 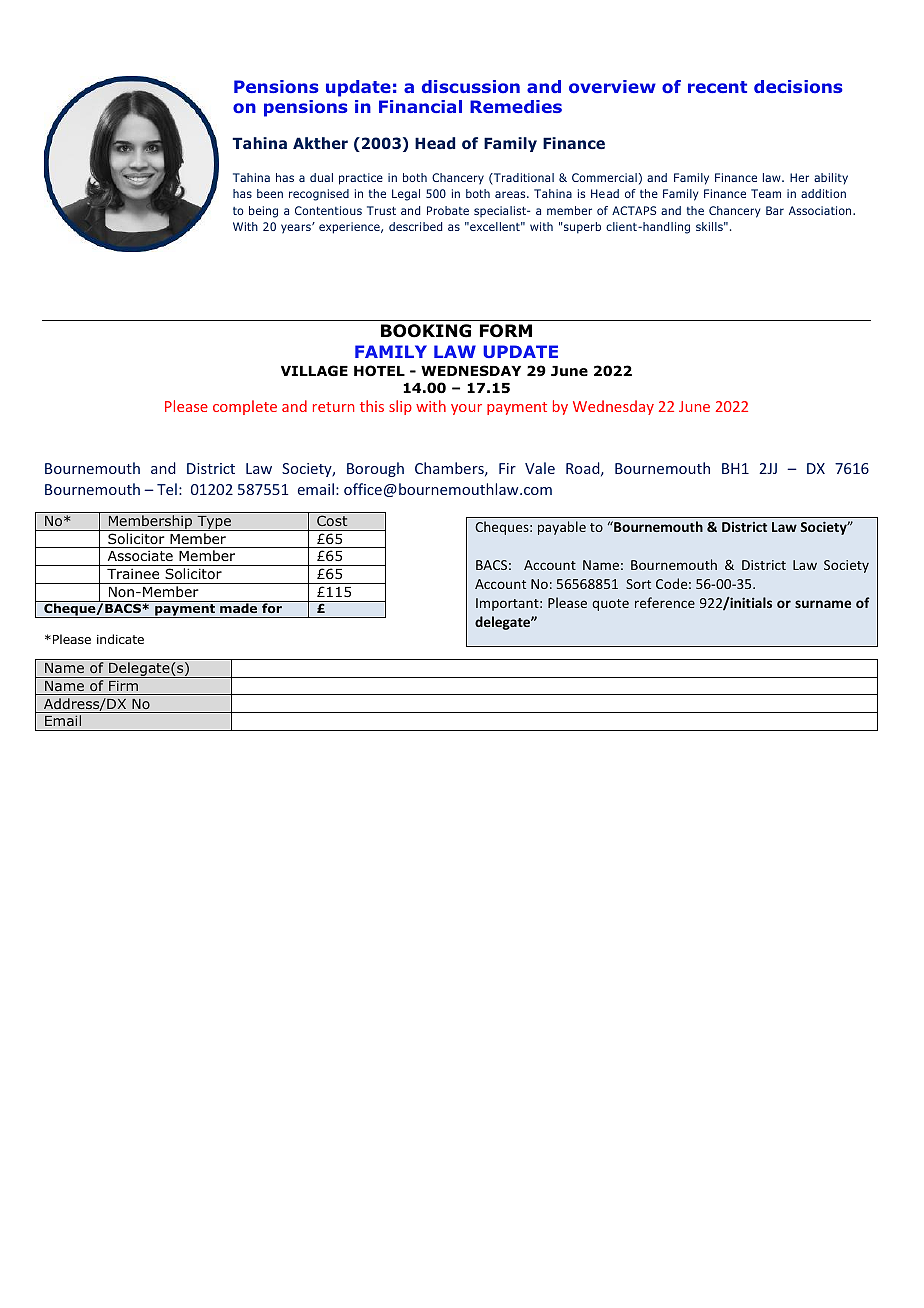 What do you see at coordinates (717, 87) in the screenshot?
I see `recent` at bounding box center [717, 87].
